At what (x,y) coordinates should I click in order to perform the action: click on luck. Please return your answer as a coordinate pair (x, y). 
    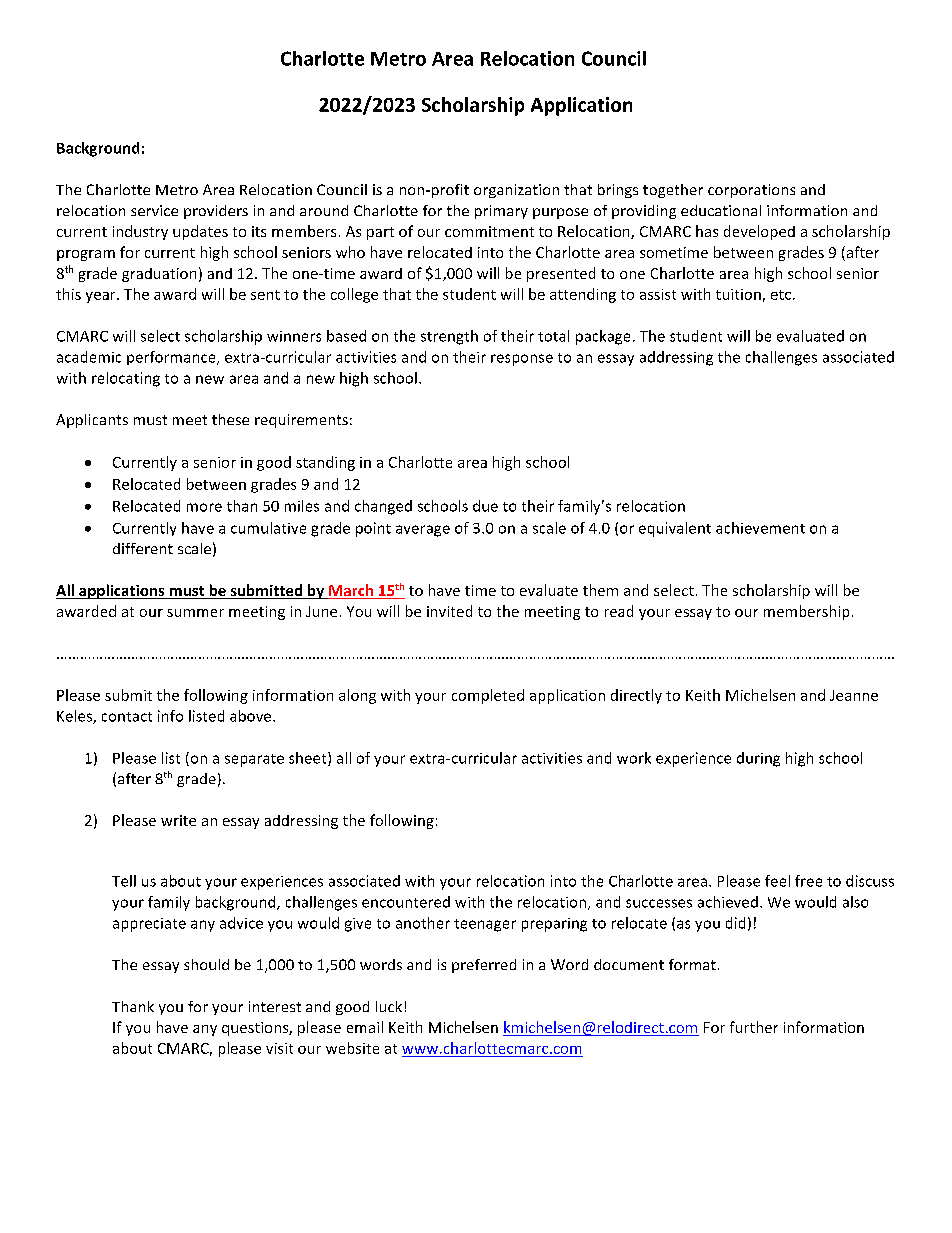
    Looking at the image, I should click on (389, 1006).
